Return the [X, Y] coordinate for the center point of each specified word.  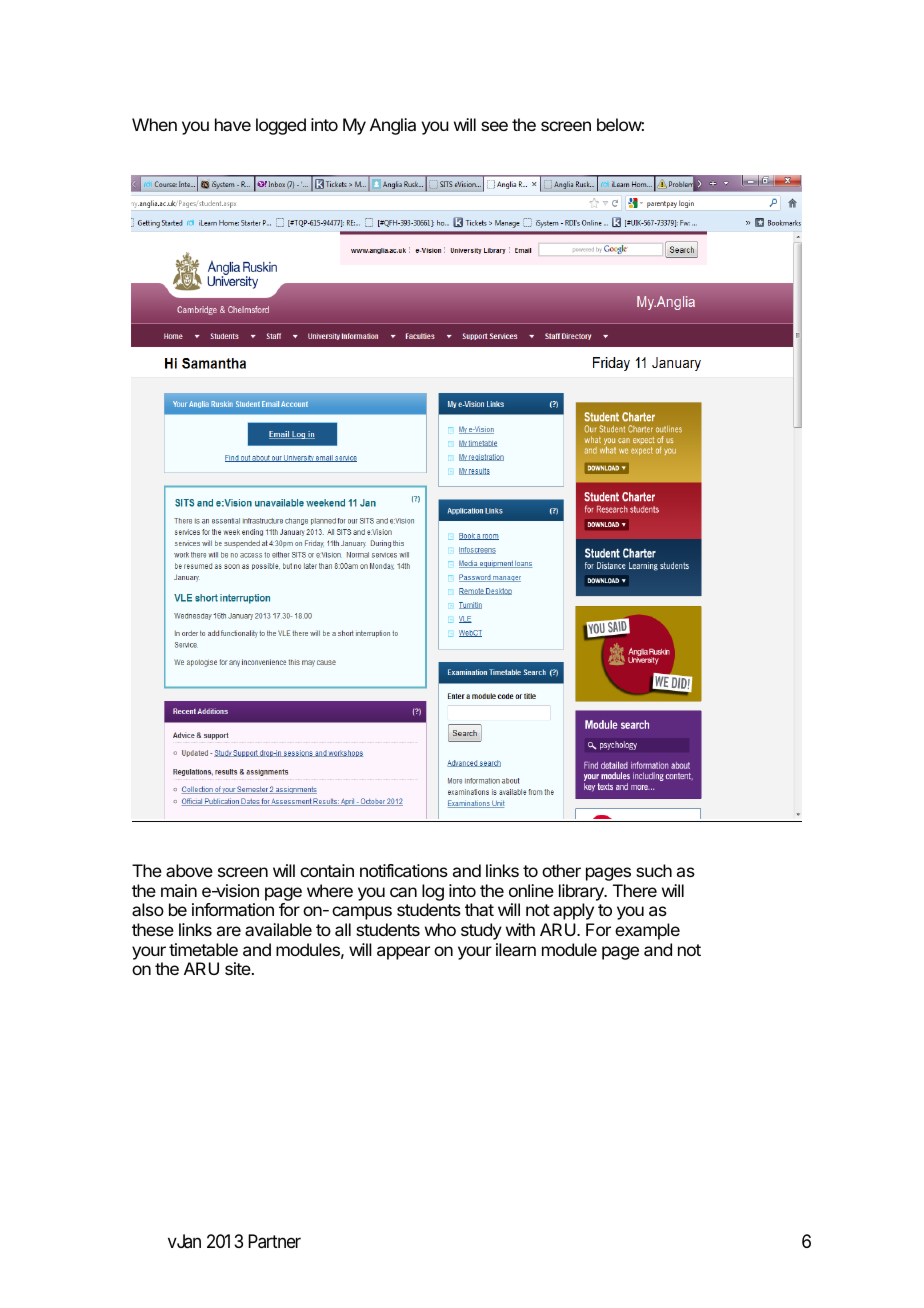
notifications [404, 870]
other [561, 870]
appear [403, 953]
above [189, 870]
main [179, 890]
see [494, 126]
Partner [274, 1241]
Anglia [393, 126]
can [403, 892]
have [233, 124]
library [582, 892]
